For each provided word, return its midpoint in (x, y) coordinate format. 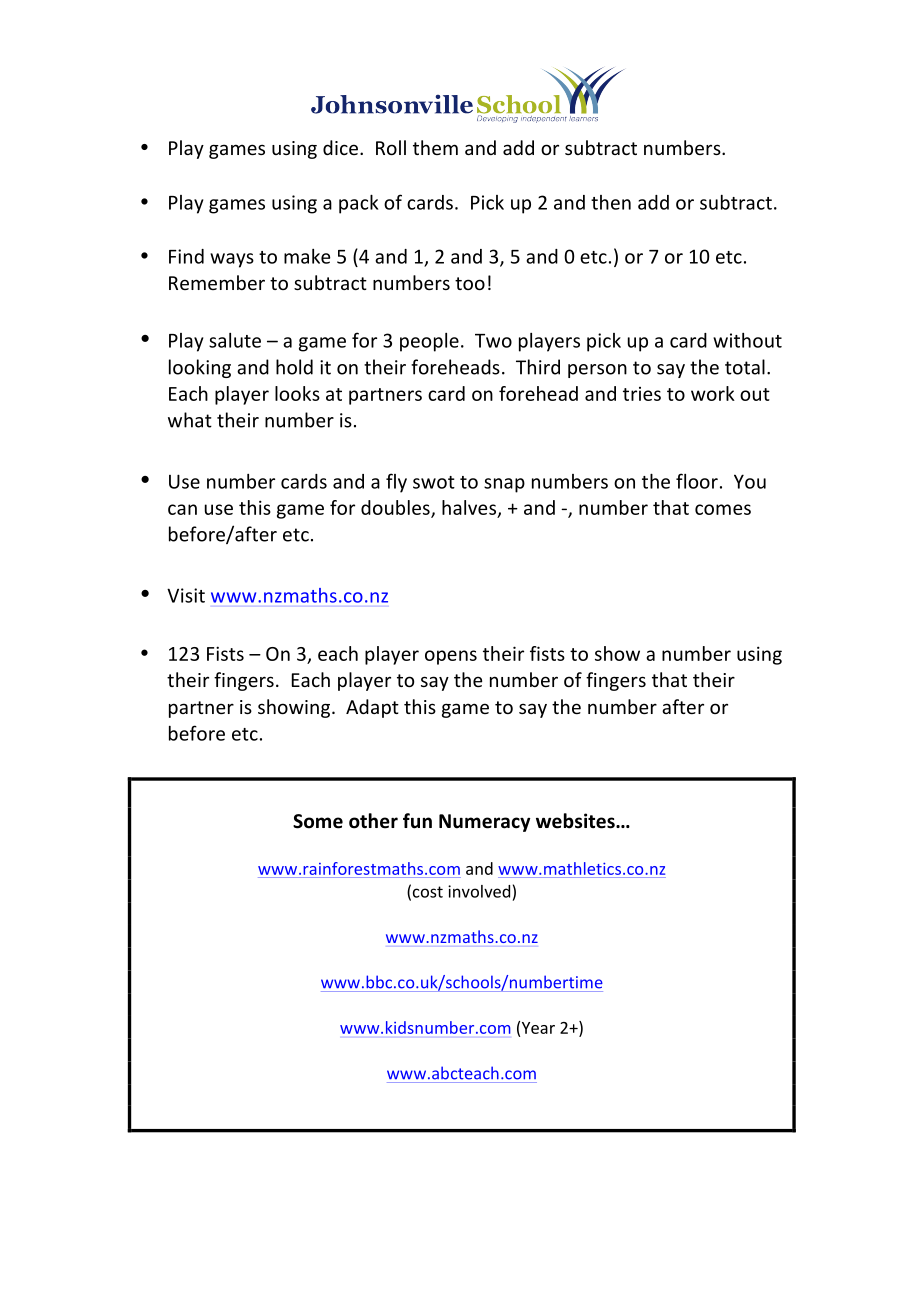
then (611, 202)
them (435, 147)
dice (340, 147)
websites (576, 821)
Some (318, 821)
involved (479, 891)
